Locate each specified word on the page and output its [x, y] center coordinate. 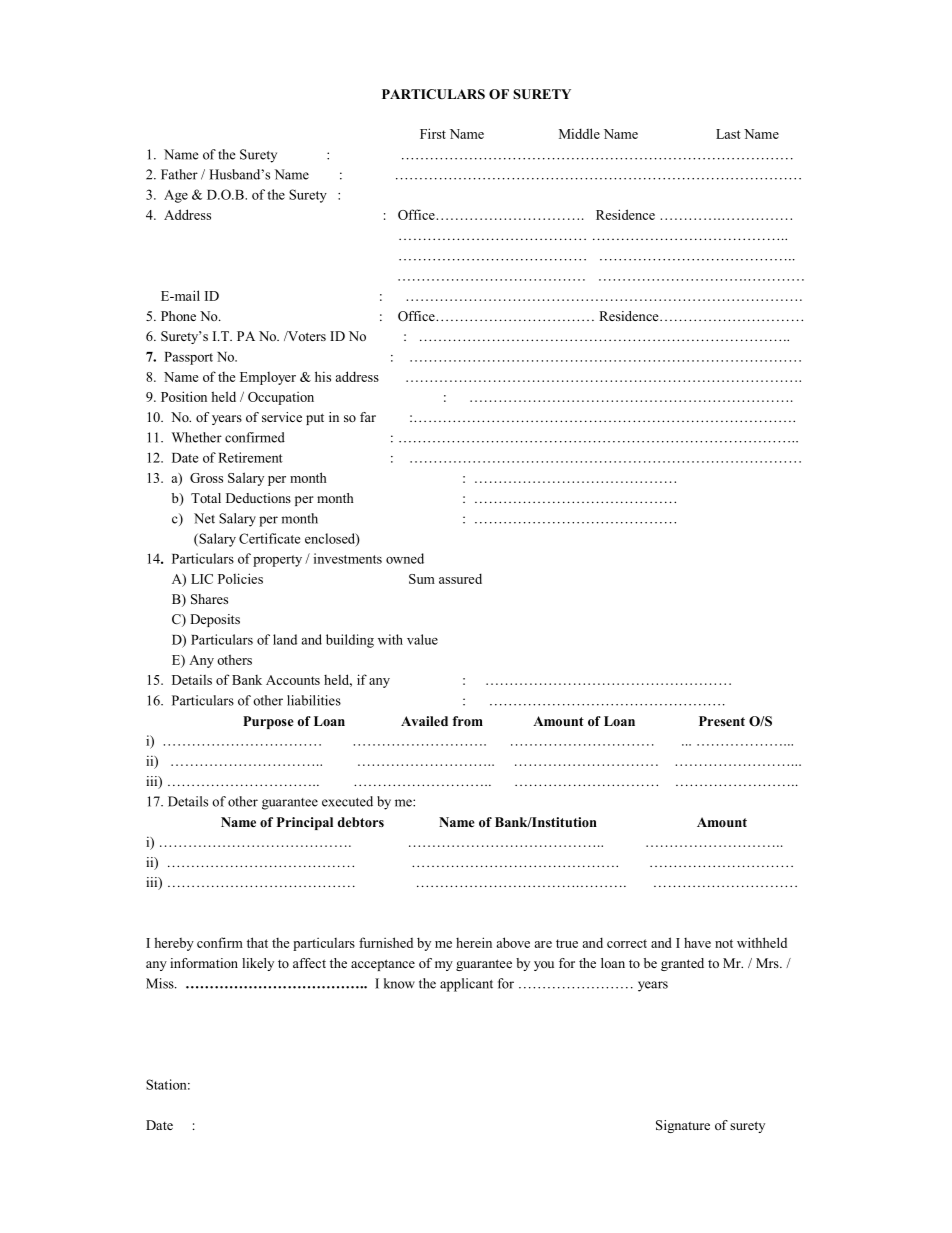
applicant [466, 985]
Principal [305, 823]
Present [722, 721]
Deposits [215, 620]
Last [728, 134]
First [433, 133]
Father [179, 174]
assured [460, 578]
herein [474, 942]
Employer [268, 378]
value [422, 639]
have [697, 943]
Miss [161, 983]
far [368, 417]
